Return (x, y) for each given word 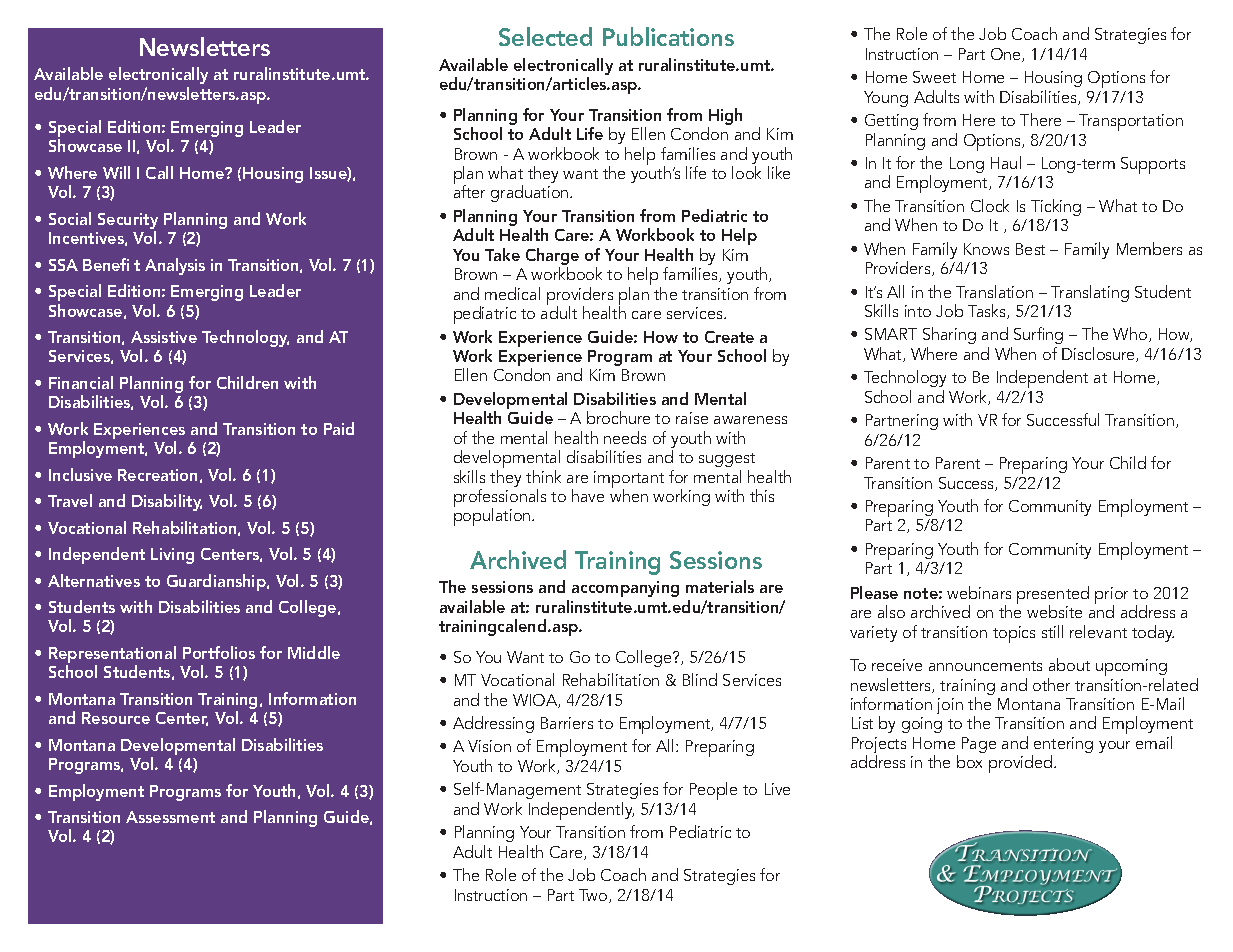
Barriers (567, 723)
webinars (979, 592)
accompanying (625, 589)
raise (692, 418)
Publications (668, 36)
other (1051, 684)
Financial (81, 382)
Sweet (934, 77)
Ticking (1056, 207)
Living (172, 556)
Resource (116, 718)
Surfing (1038, 337)
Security (128, 222)
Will (116, 172)
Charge (552, 258)
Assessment (170, 817)
